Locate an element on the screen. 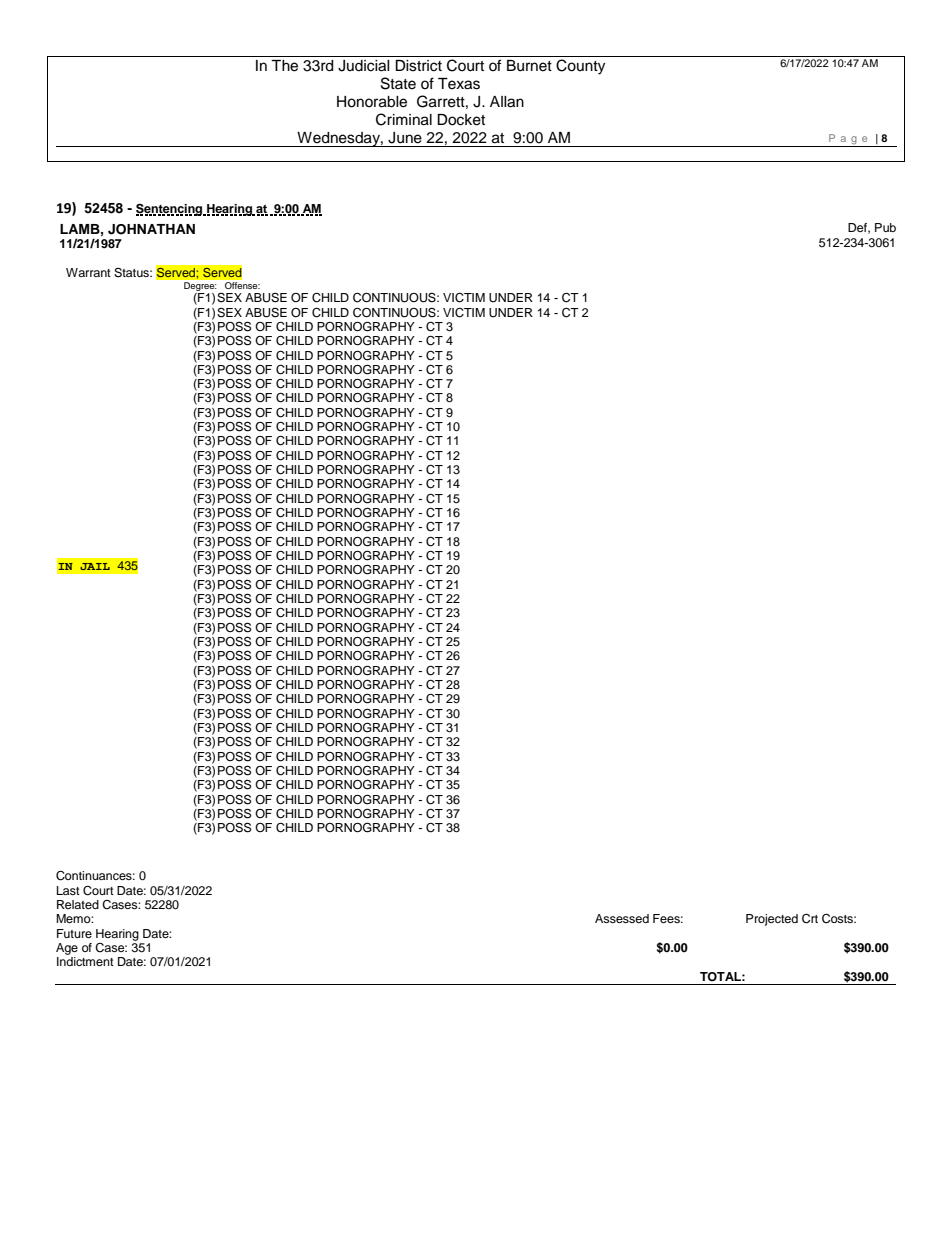  Pub is located at coordinates (885, 227).
